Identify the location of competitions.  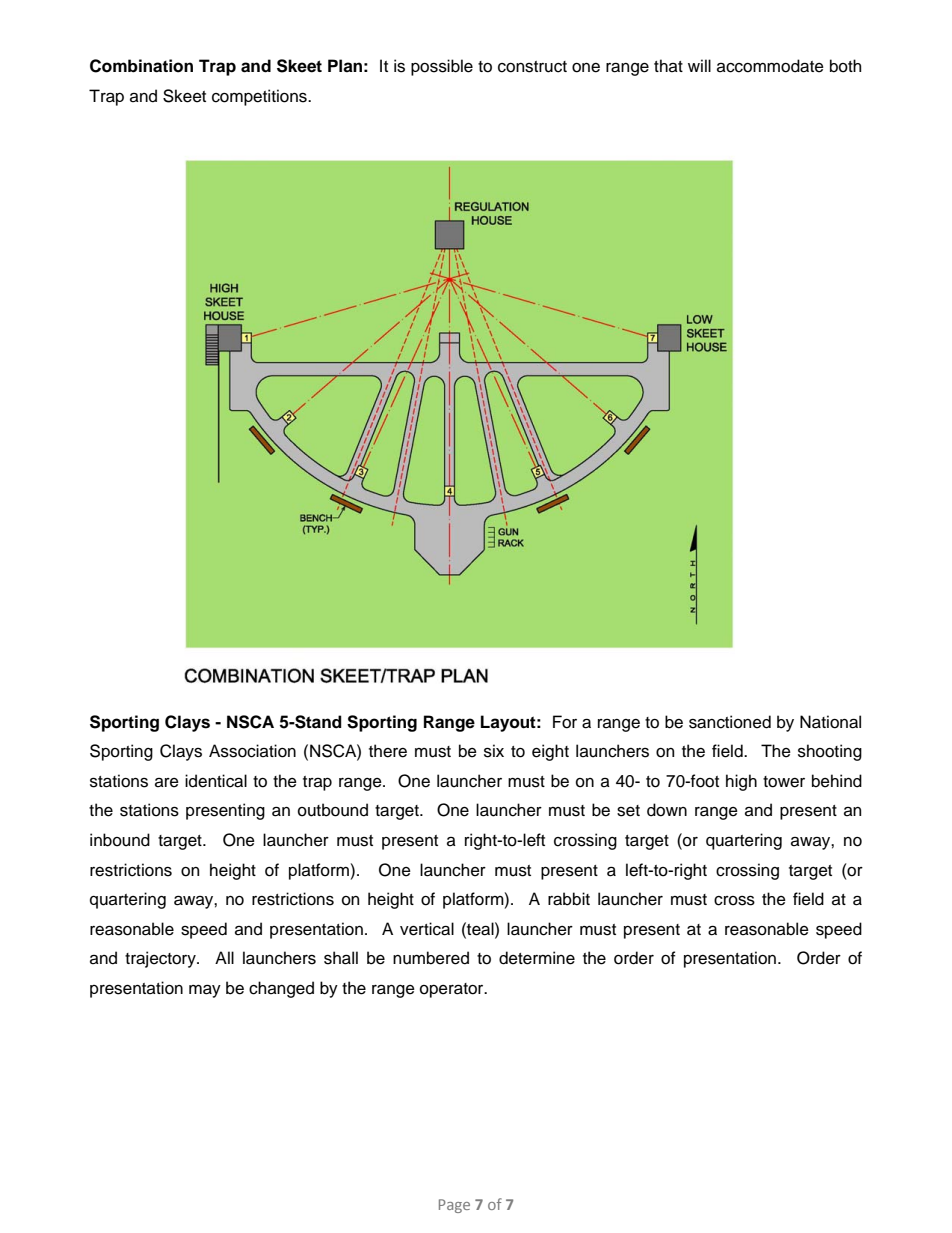
(260, 97).
